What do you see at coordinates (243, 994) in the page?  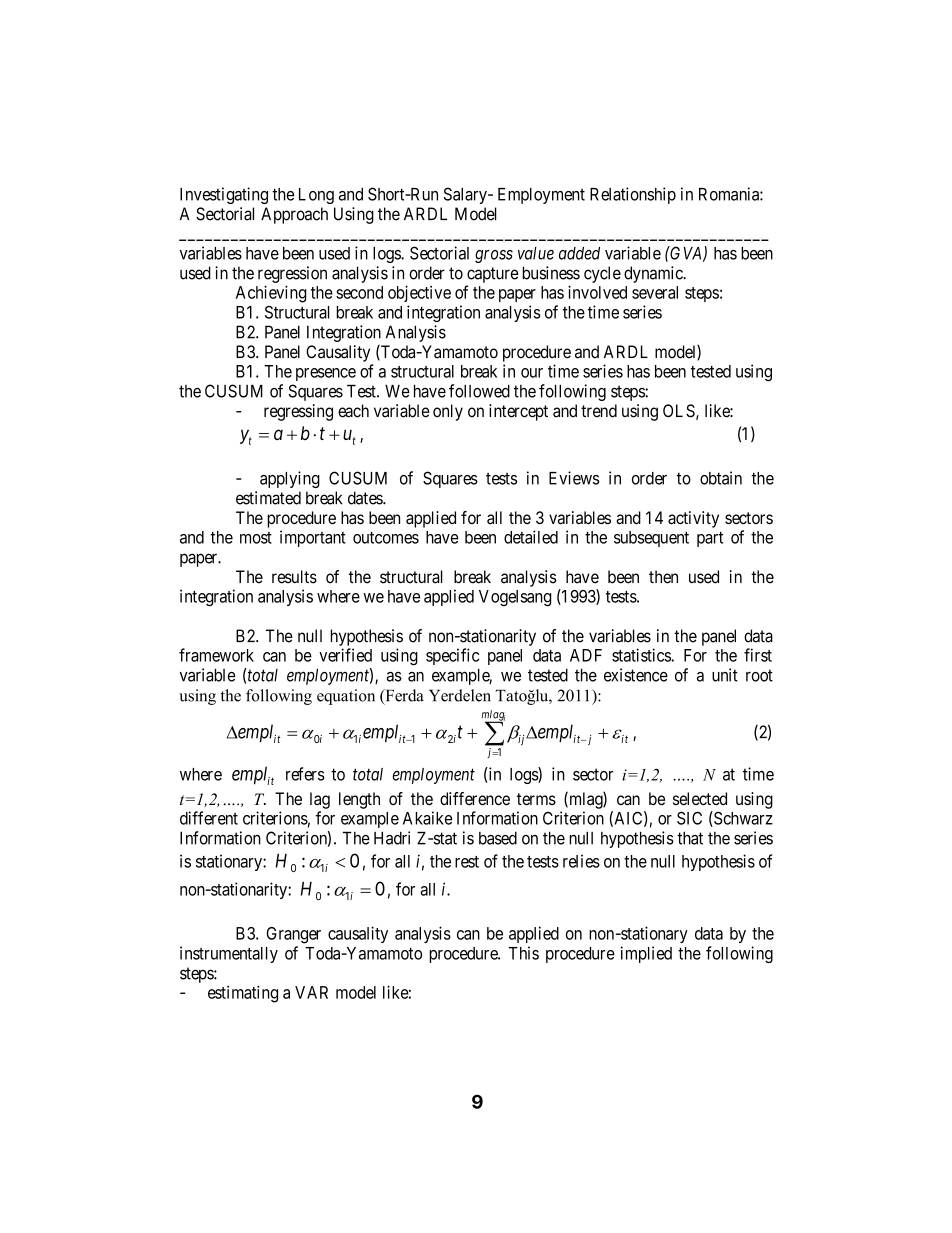 I see `estimating` at bounding box center [243, 994].
